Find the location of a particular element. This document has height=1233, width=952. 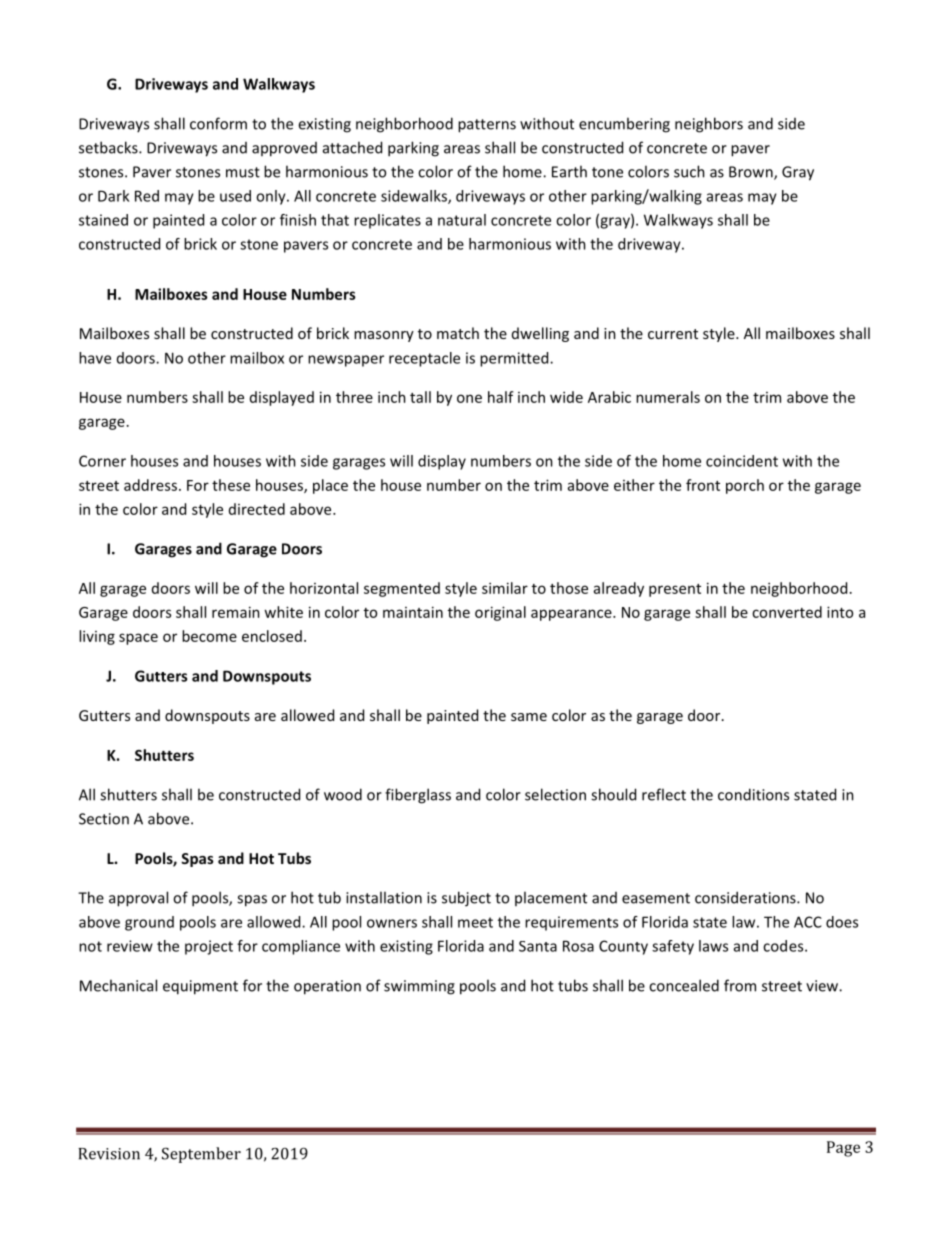

half is located at coordinates (501, 397).
